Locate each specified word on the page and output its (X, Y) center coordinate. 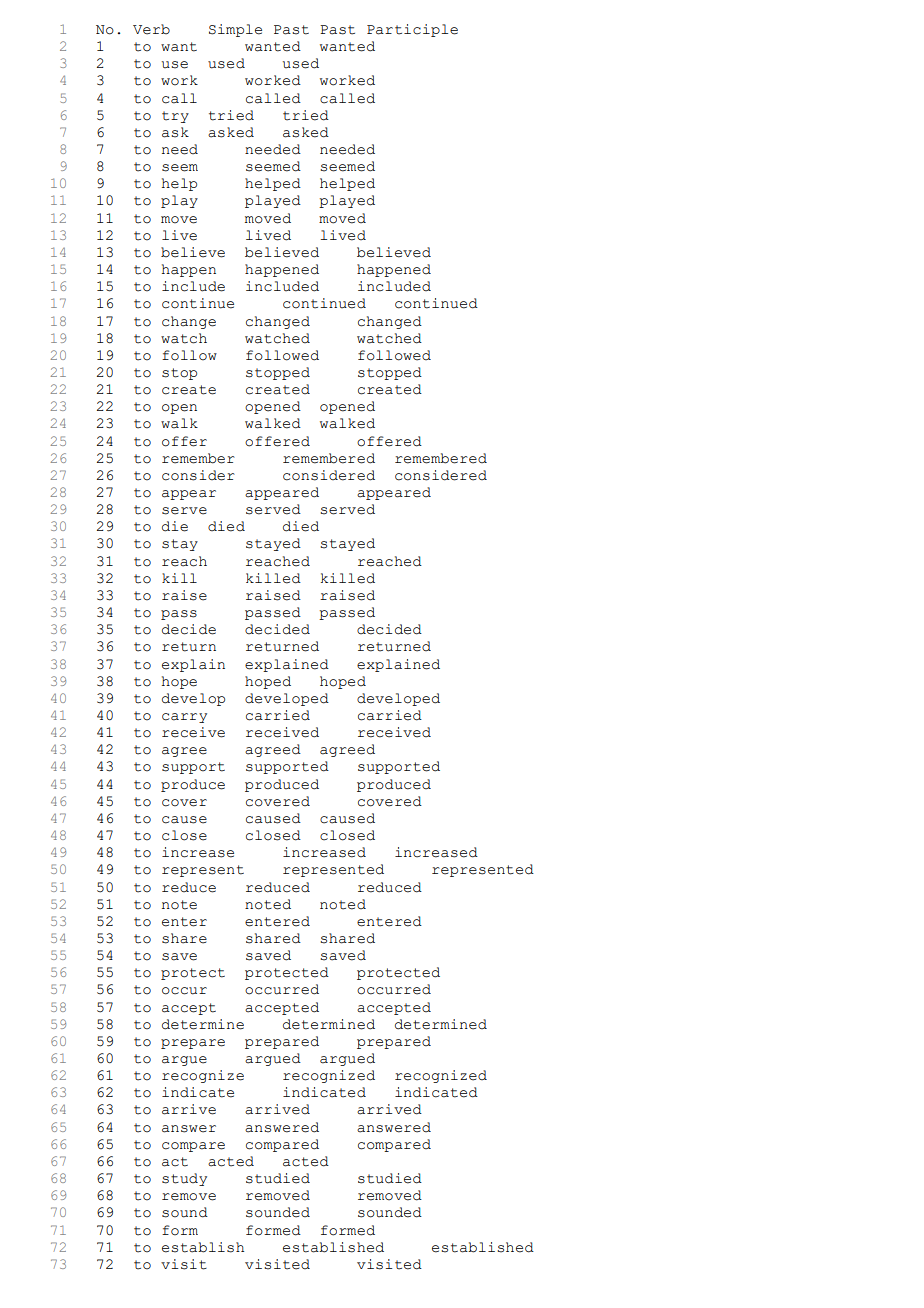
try (175, 117)
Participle (412, 30)
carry (184, 718)
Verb (151, 29)
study (184, 1179)
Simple (235, 30)
